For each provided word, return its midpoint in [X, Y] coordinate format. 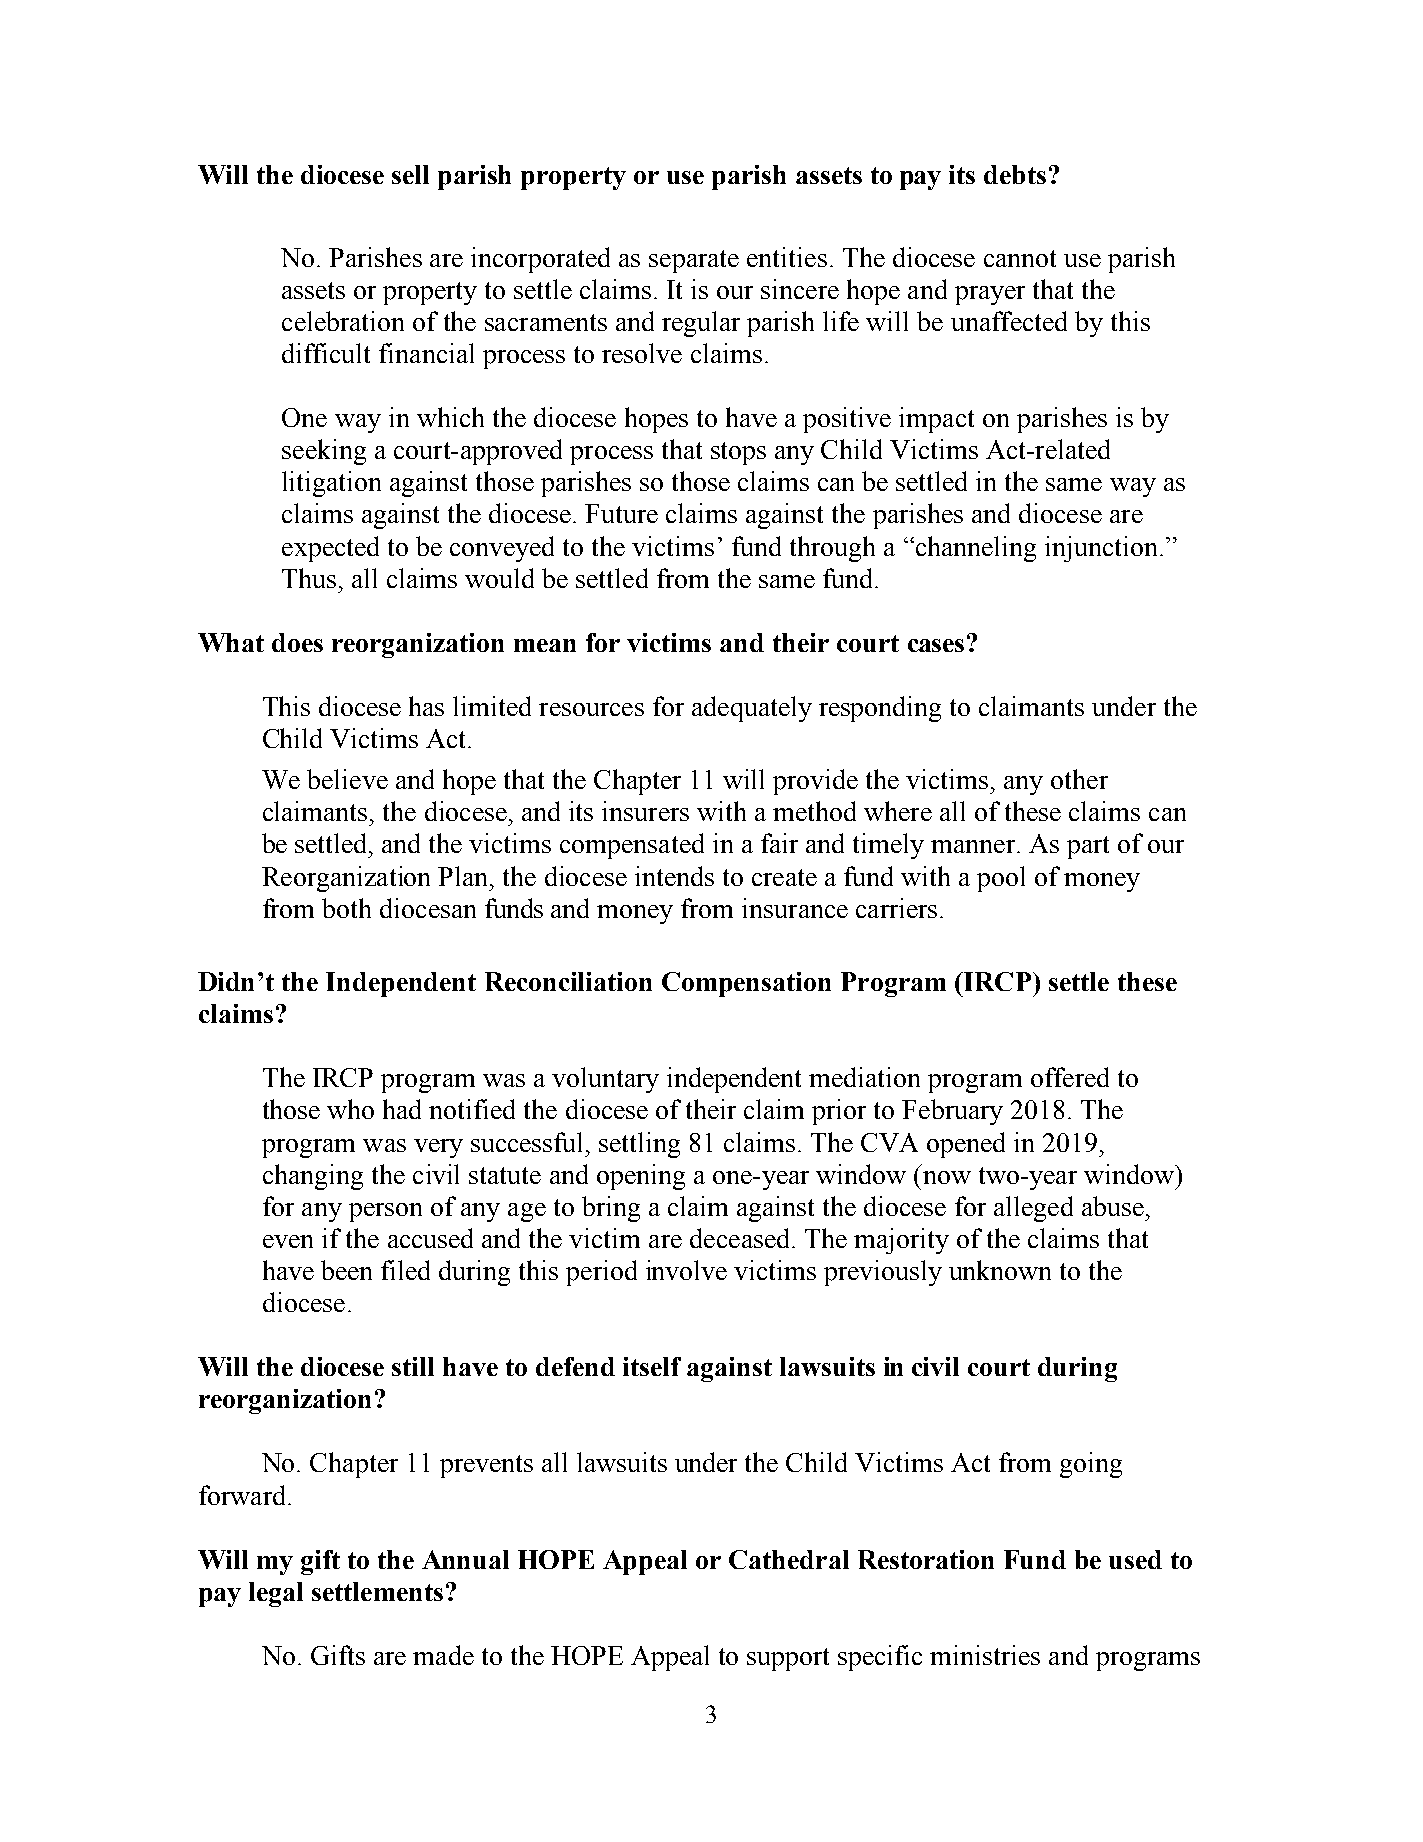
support [788, 1659]
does [297, 642]
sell [410, 174]
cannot [1020, 258]
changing [313, 1177]
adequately [752, 709]
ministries [985, 1655]
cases [936, 645]
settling [639, 1145]
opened [966, 1145]
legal [276, 1594]
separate [694, 261]
